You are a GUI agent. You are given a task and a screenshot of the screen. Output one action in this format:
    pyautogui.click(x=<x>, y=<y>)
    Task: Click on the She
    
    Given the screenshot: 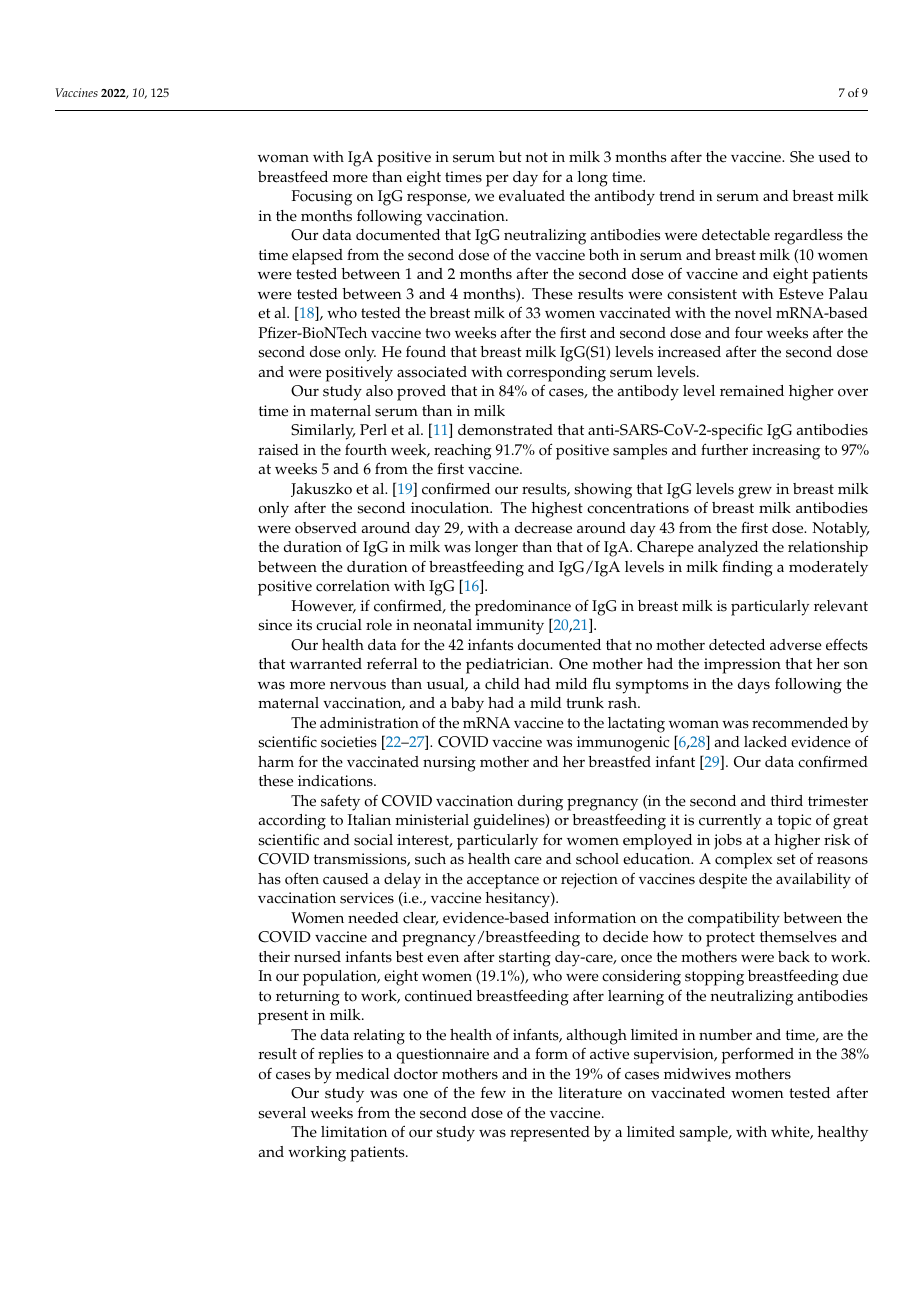 What is the action you would take?
    pyautogui.click(x=802, y=157)
